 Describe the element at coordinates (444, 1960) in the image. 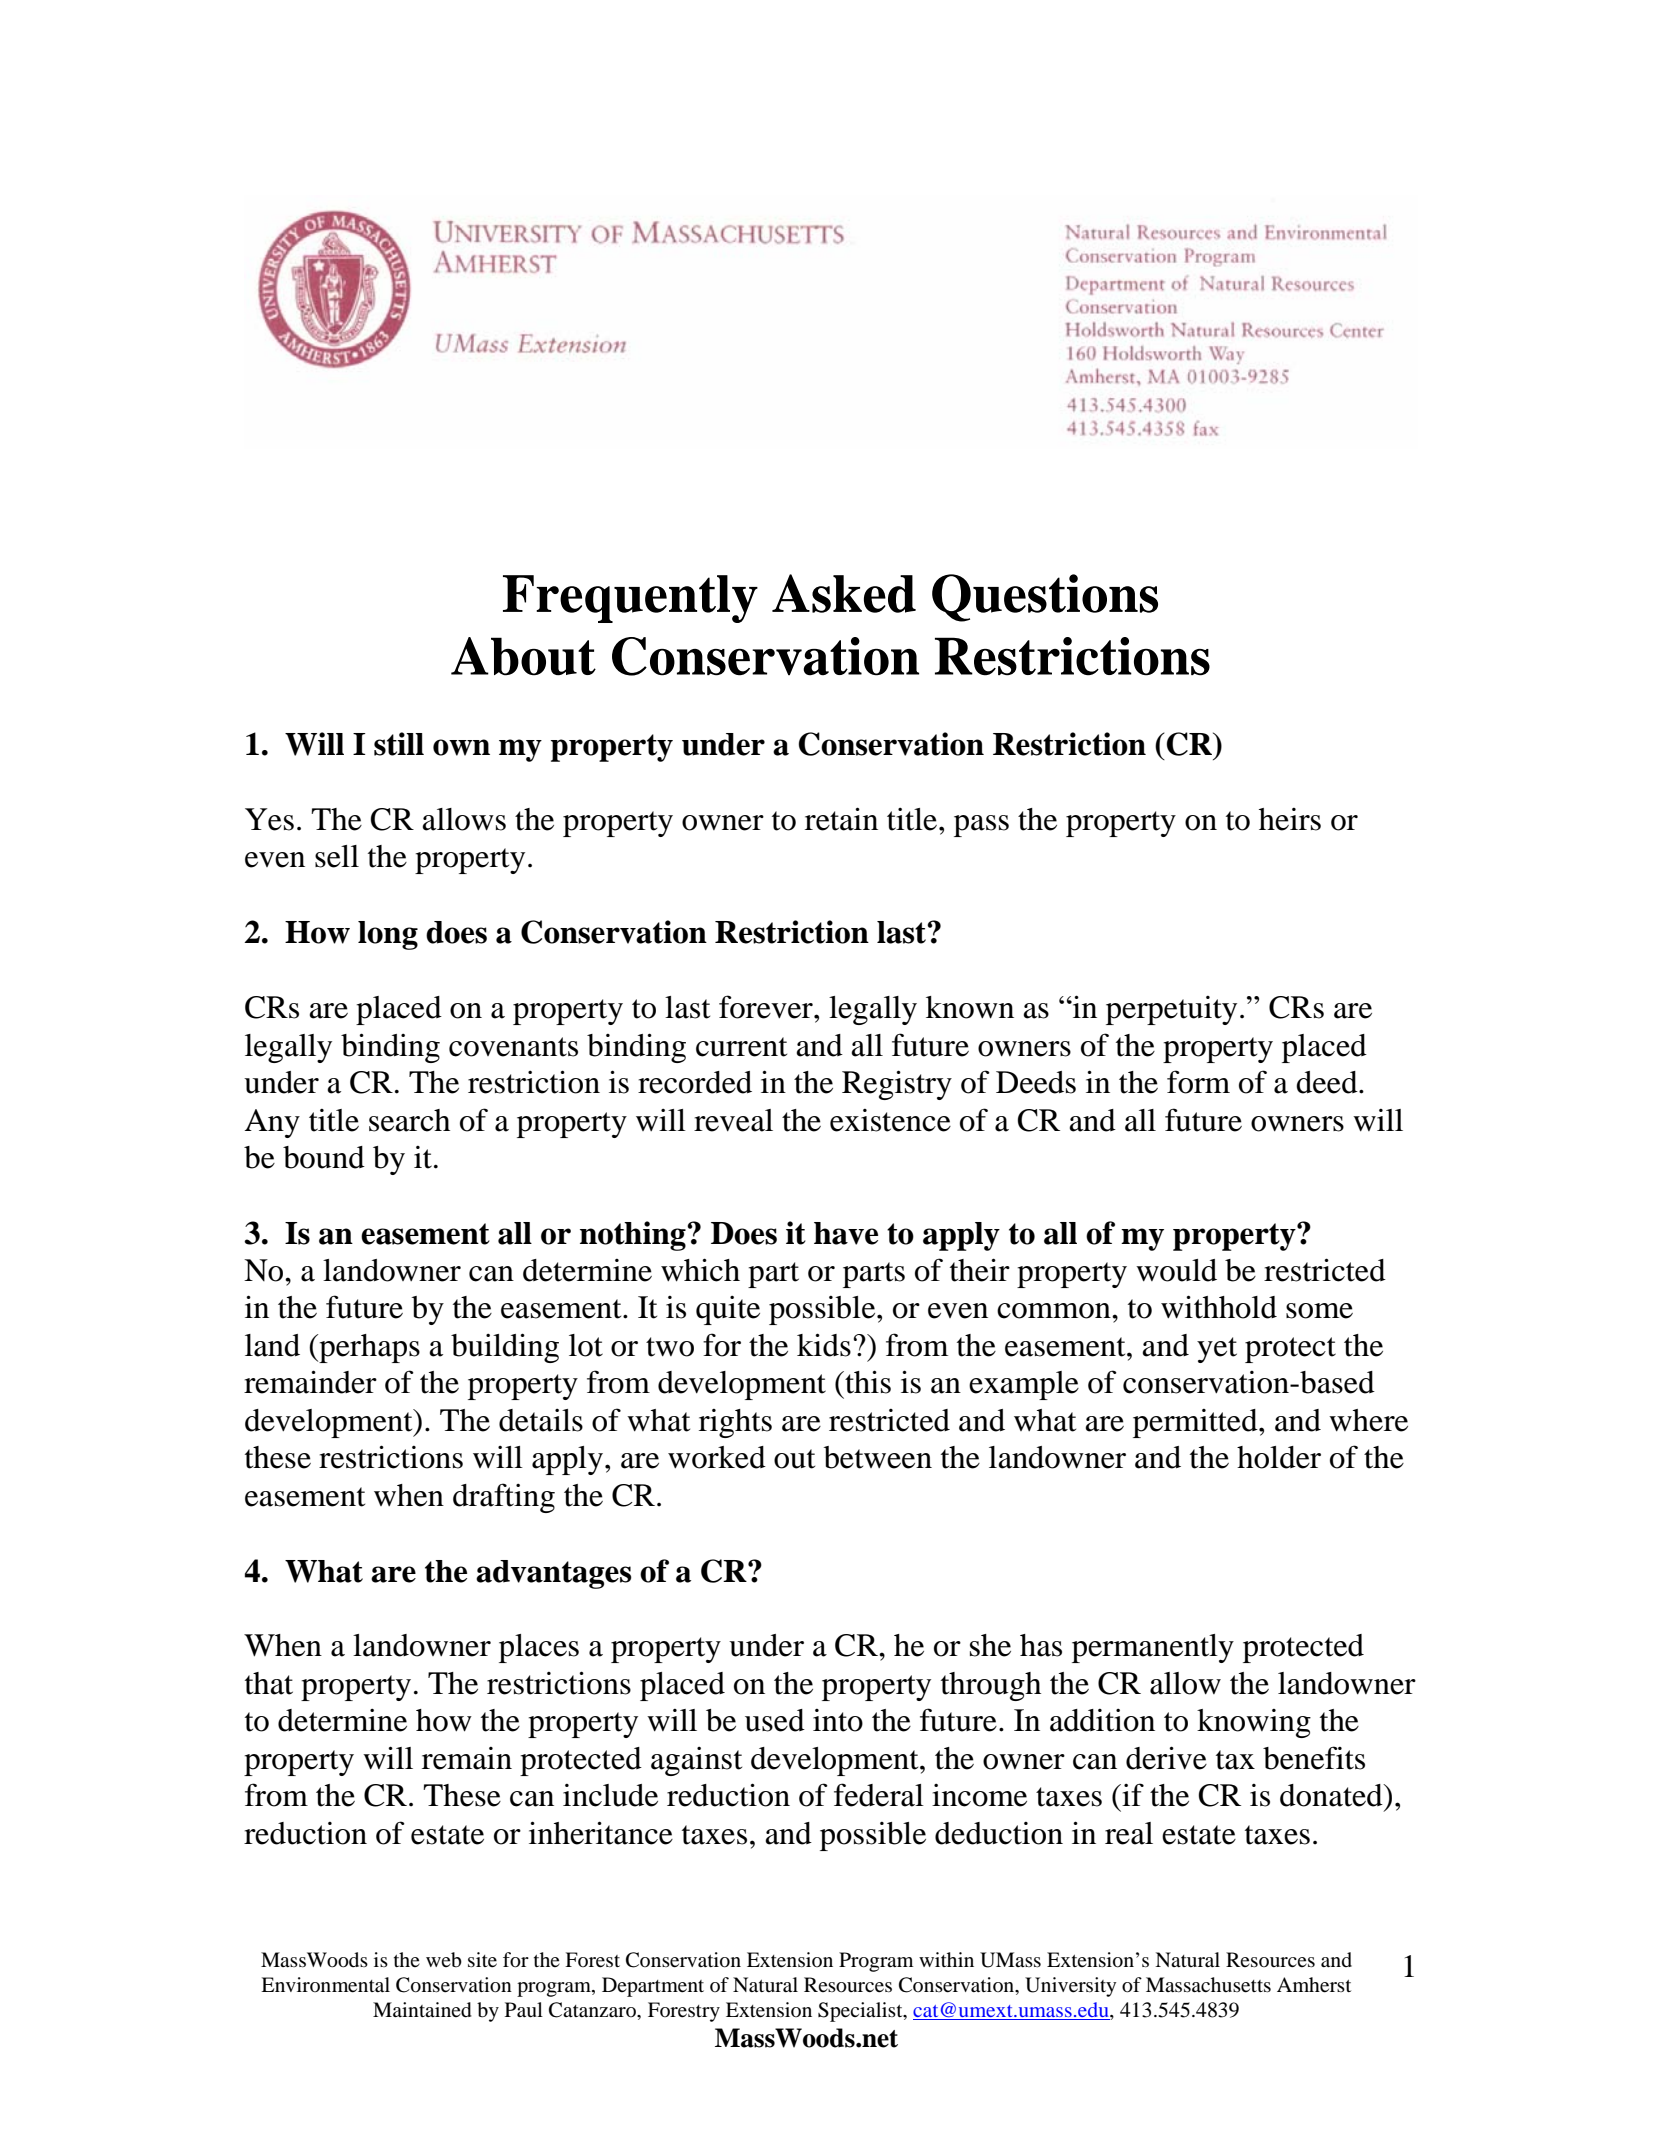

I see `web` at that location.
